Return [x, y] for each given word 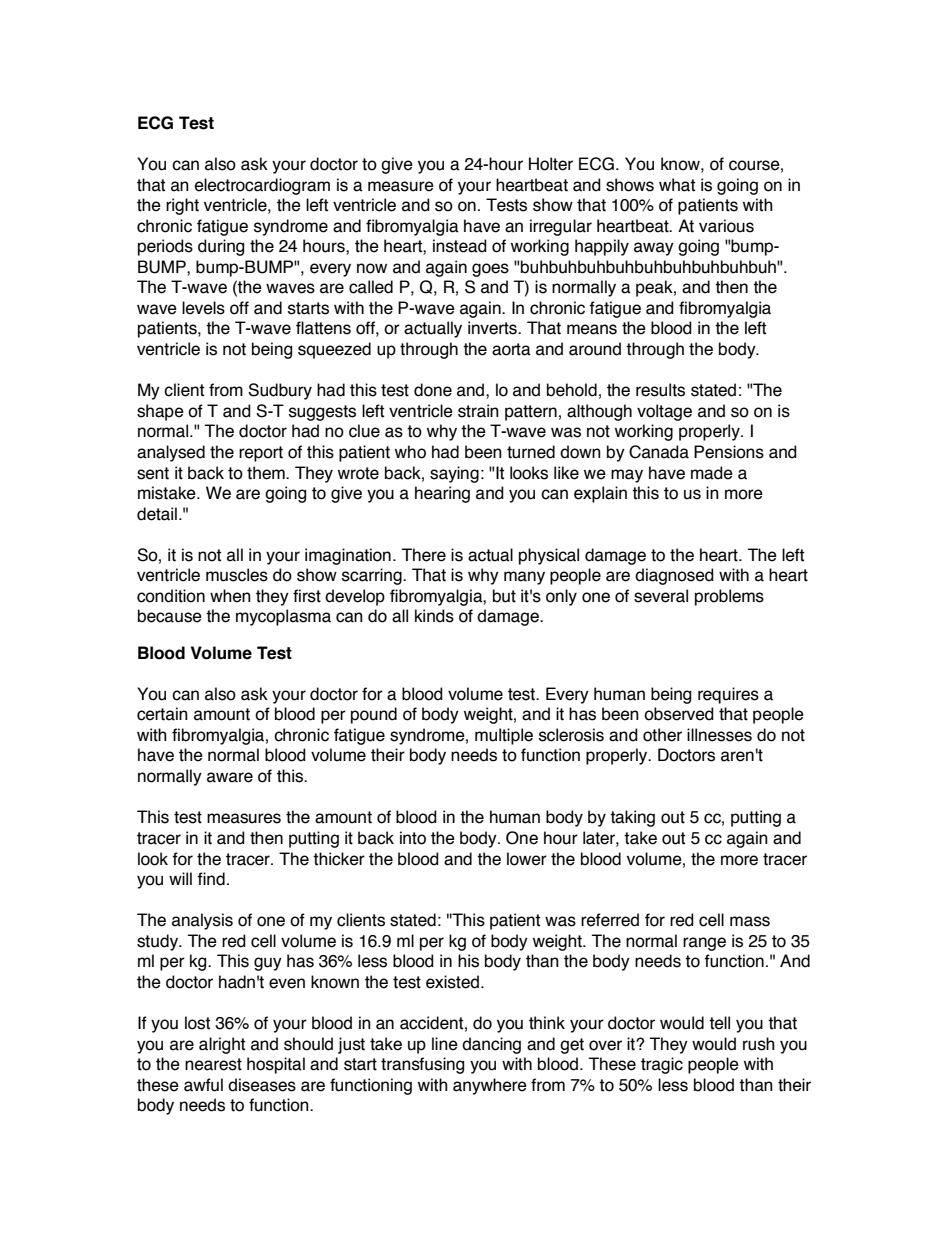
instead [460, 246]
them [267, 473]
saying [454, 474]
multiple [504, 736]
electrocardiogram [262, 186]
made [712, 473]
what [677, 185]
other [662, 735]
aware [230, 777]
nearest [213, 1064]
